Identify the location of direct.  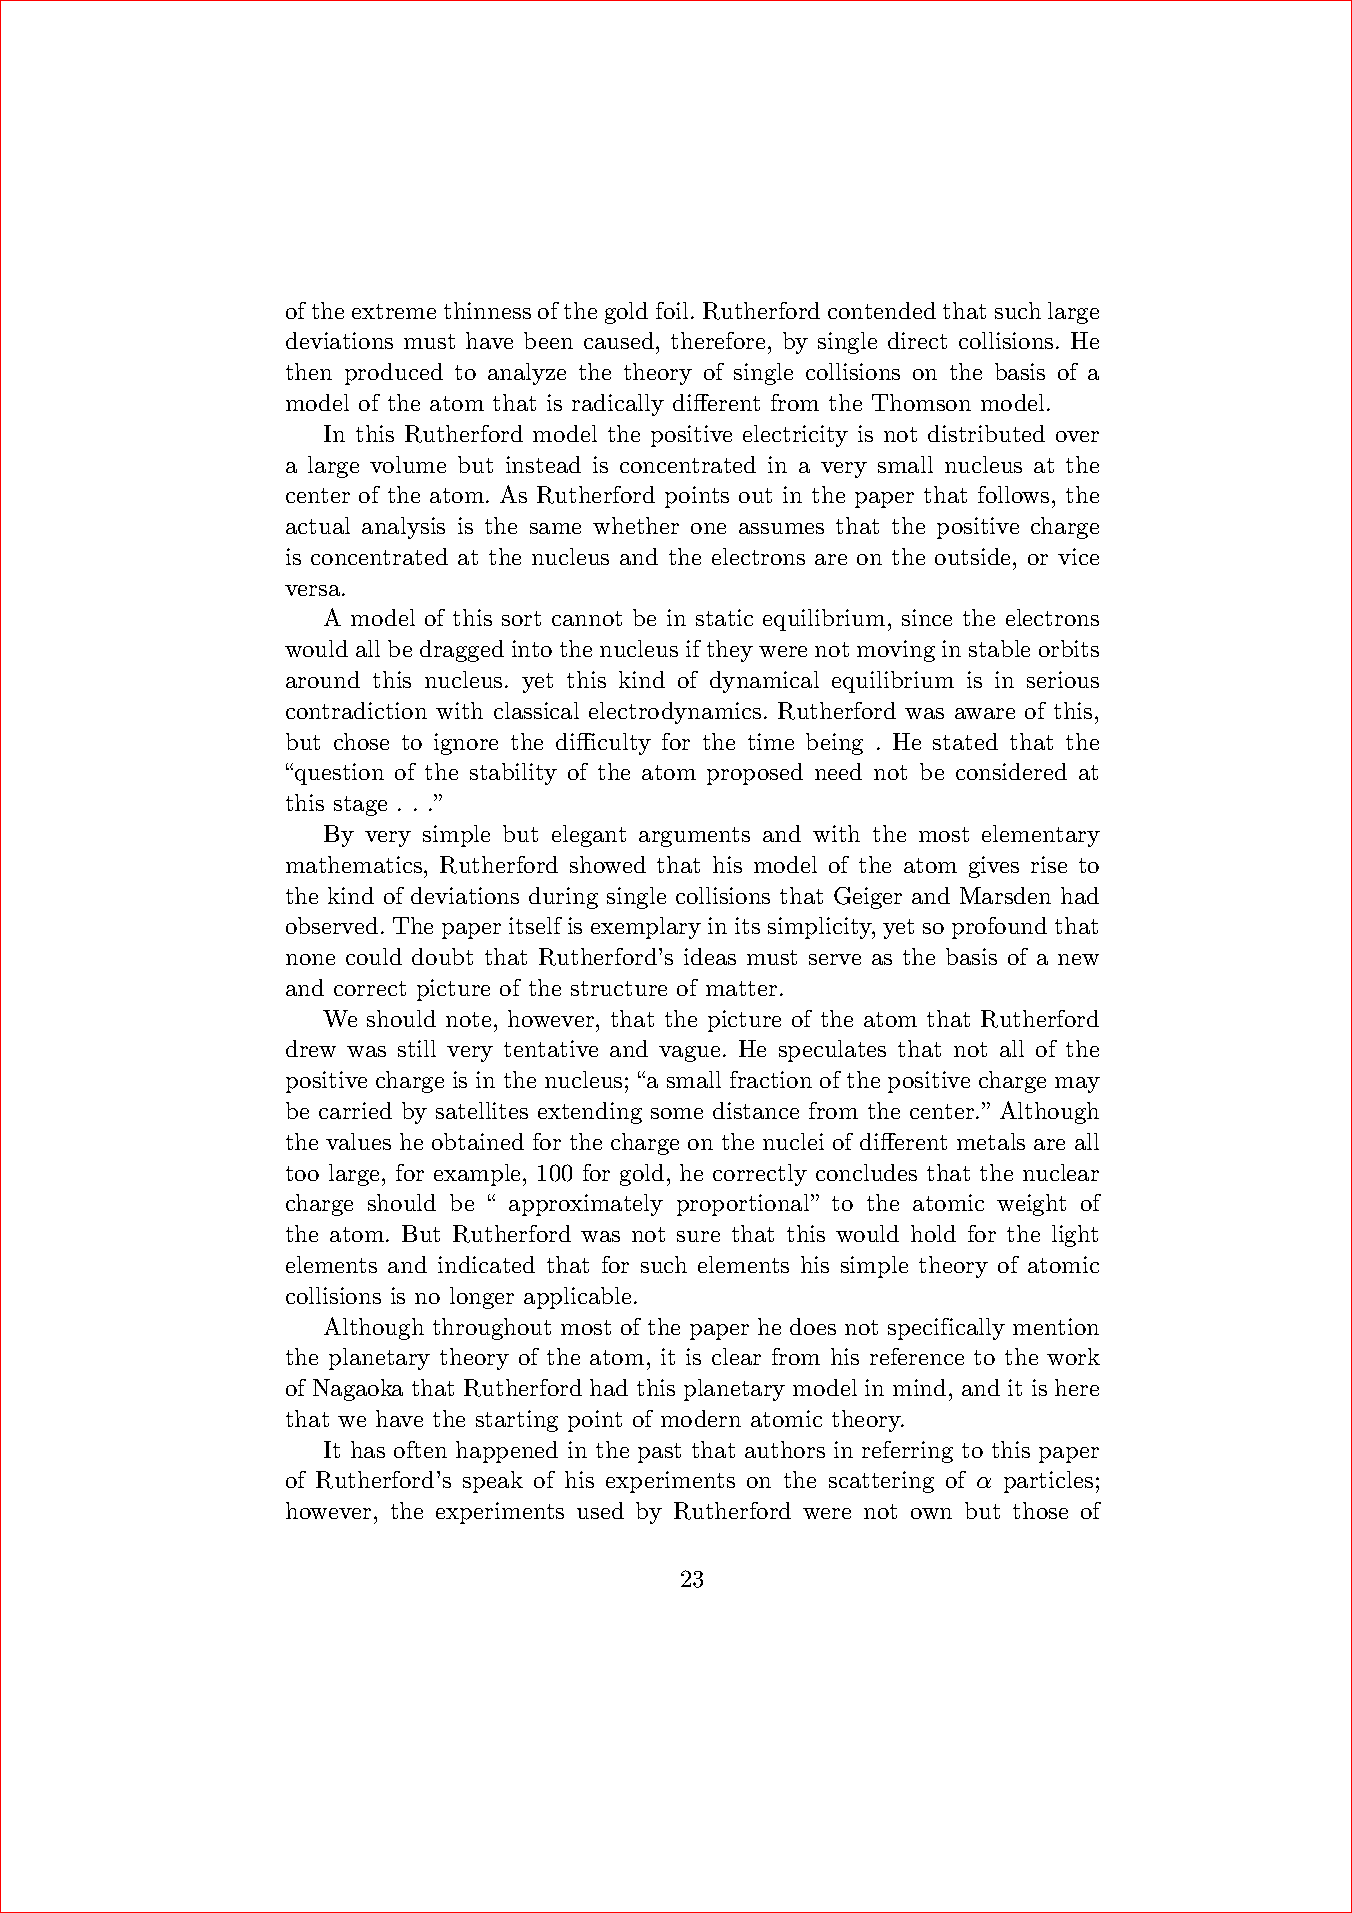
(917, 340).
